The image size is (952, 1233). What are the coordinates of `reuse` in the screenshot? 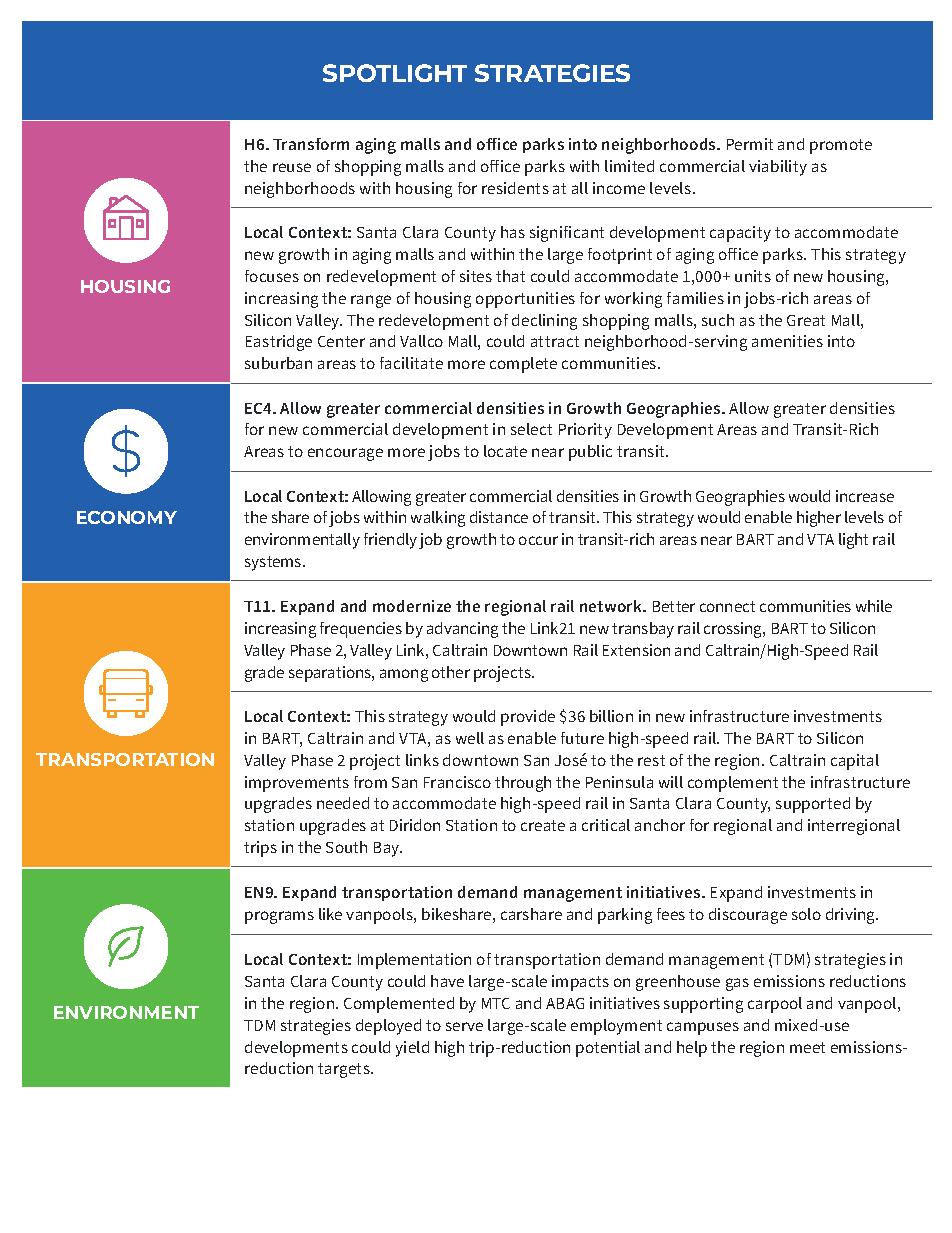 It's located at (292, 167).
